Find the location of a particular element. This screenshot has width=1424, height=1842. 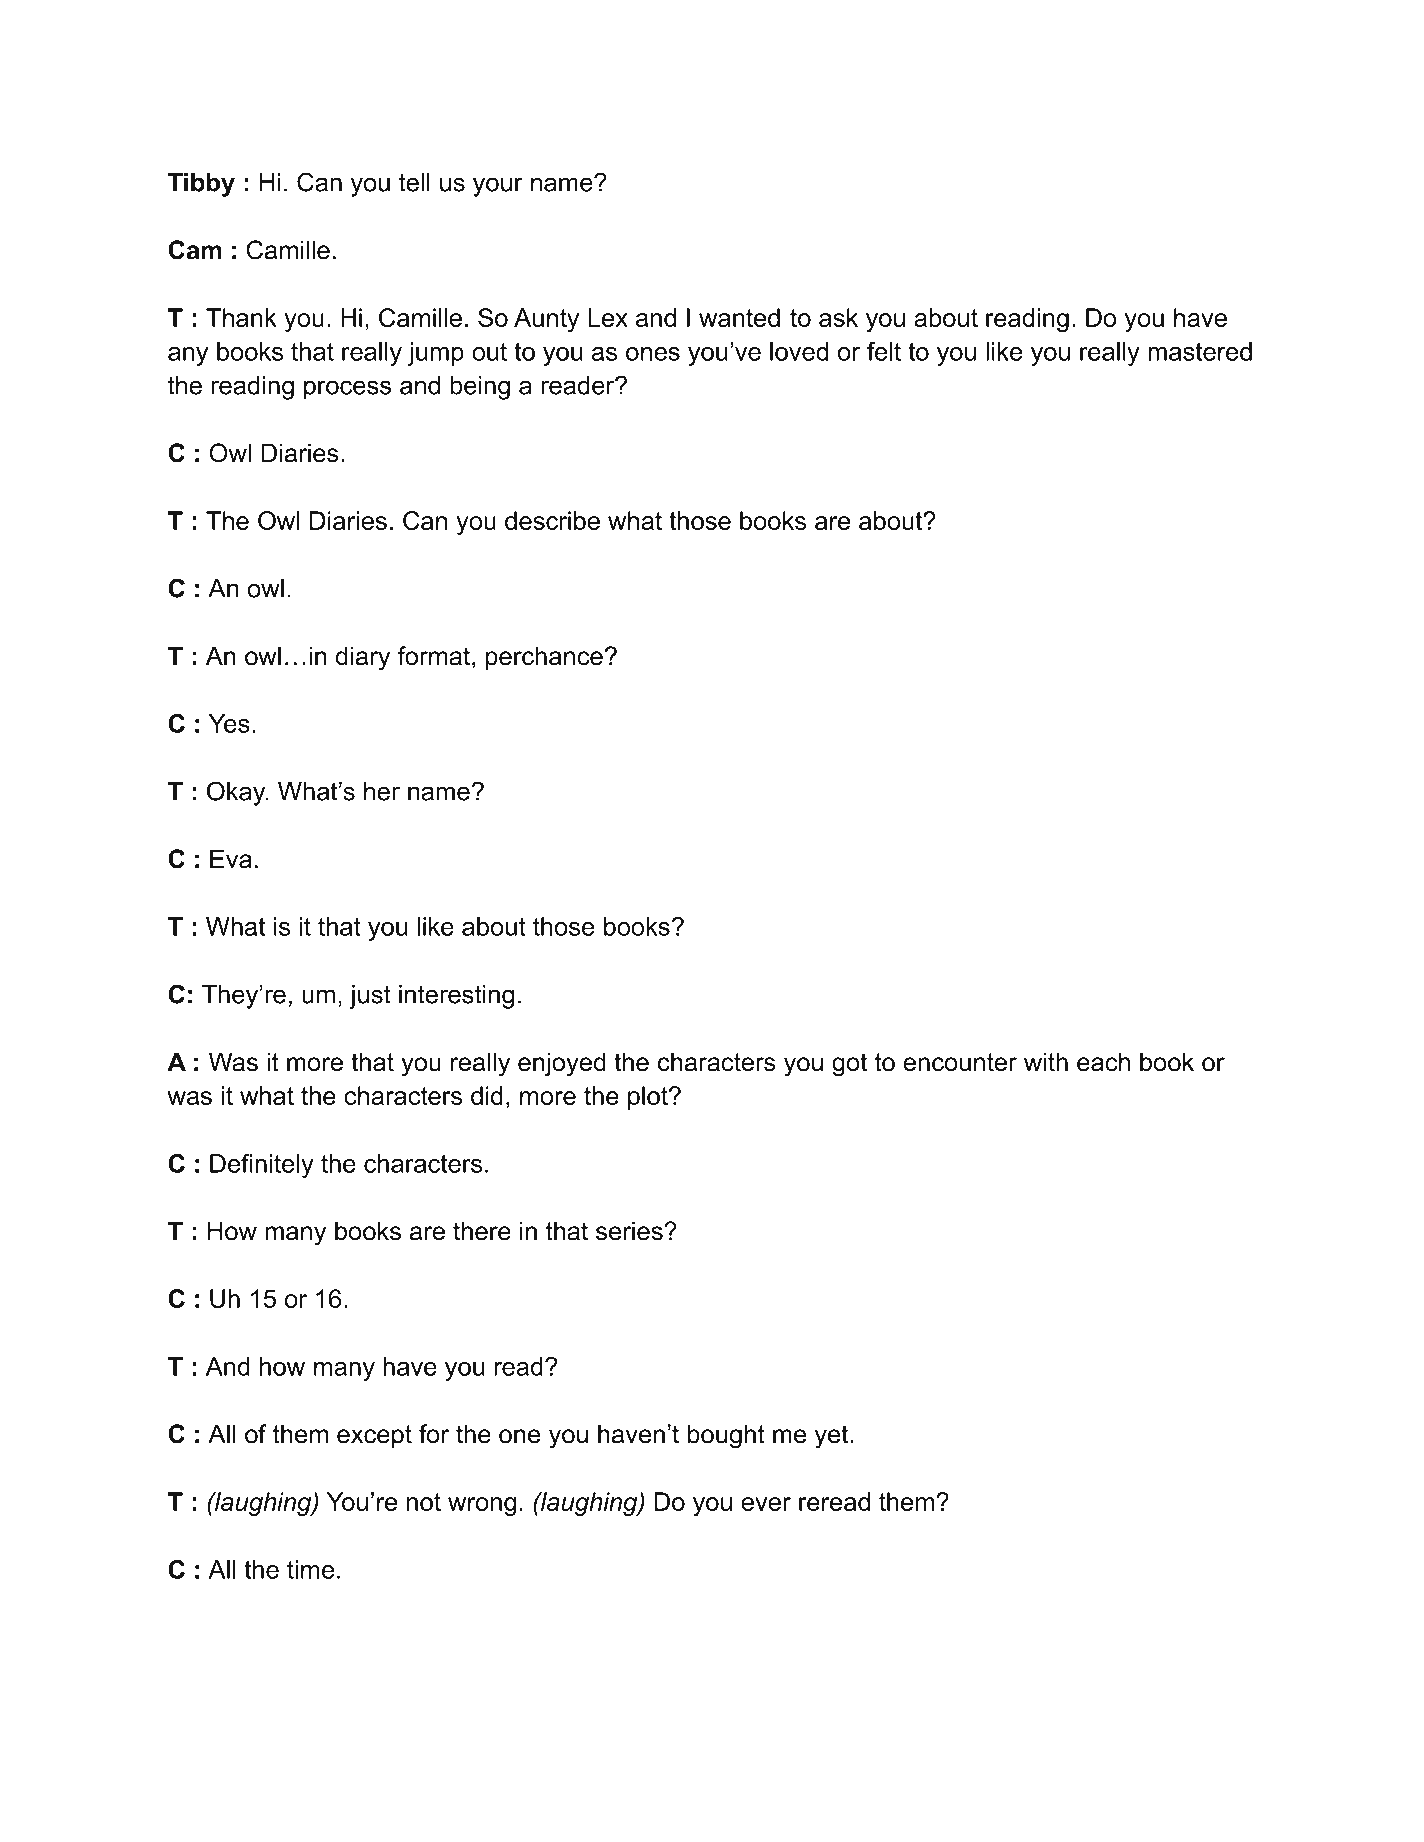

wanted is located at coordinates (739, 317).
